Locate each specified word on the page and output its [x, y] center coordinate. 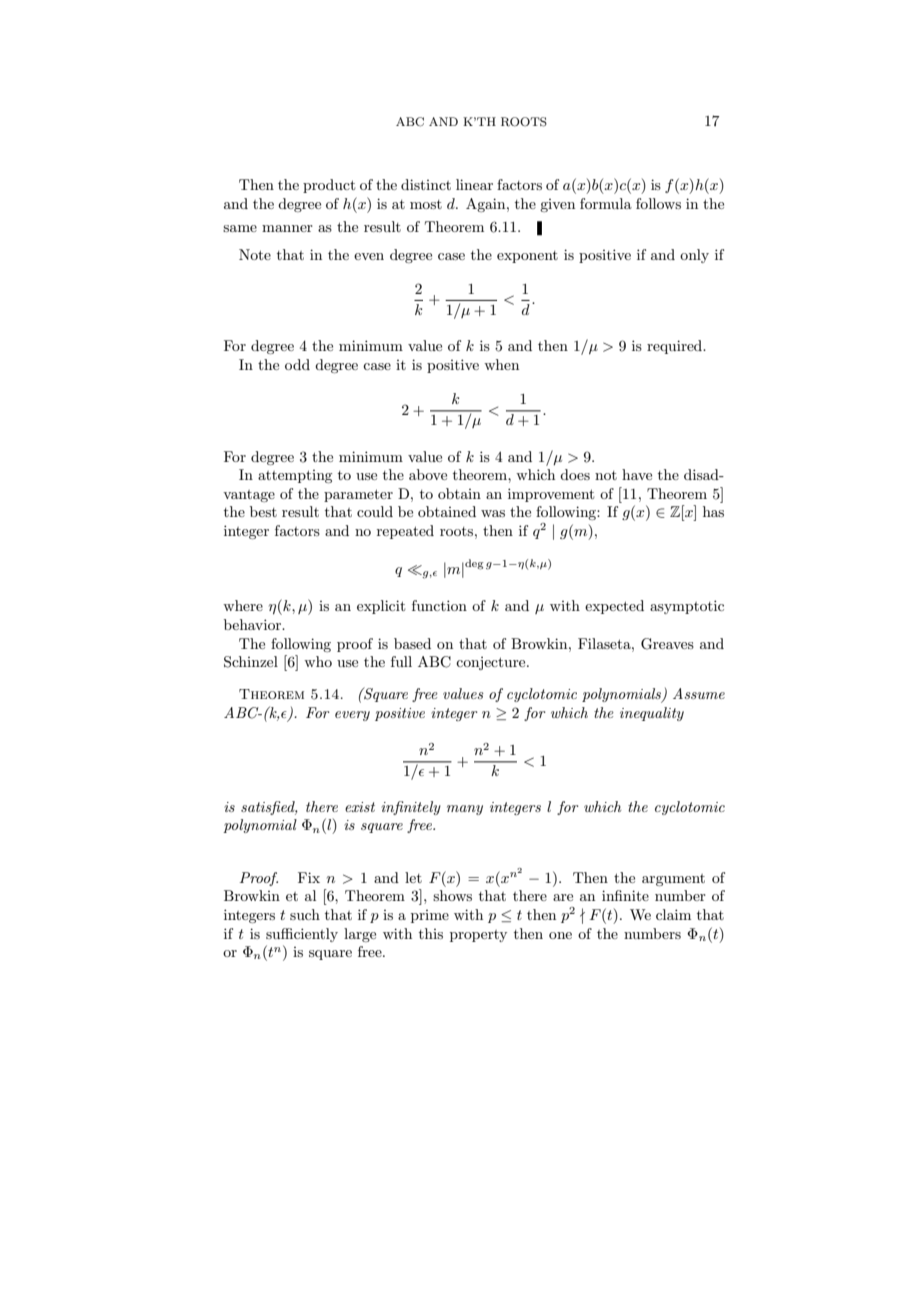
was [493, 513]
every [352, 716]
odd [297, 364]
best [263, 511]
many [465, 810]
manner [287, 228]
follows [658, 203]
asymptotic [687, 607]
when [501, 364]
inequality [652, 714]
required [676, 347]
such [305, 914]
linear [474, 184]
